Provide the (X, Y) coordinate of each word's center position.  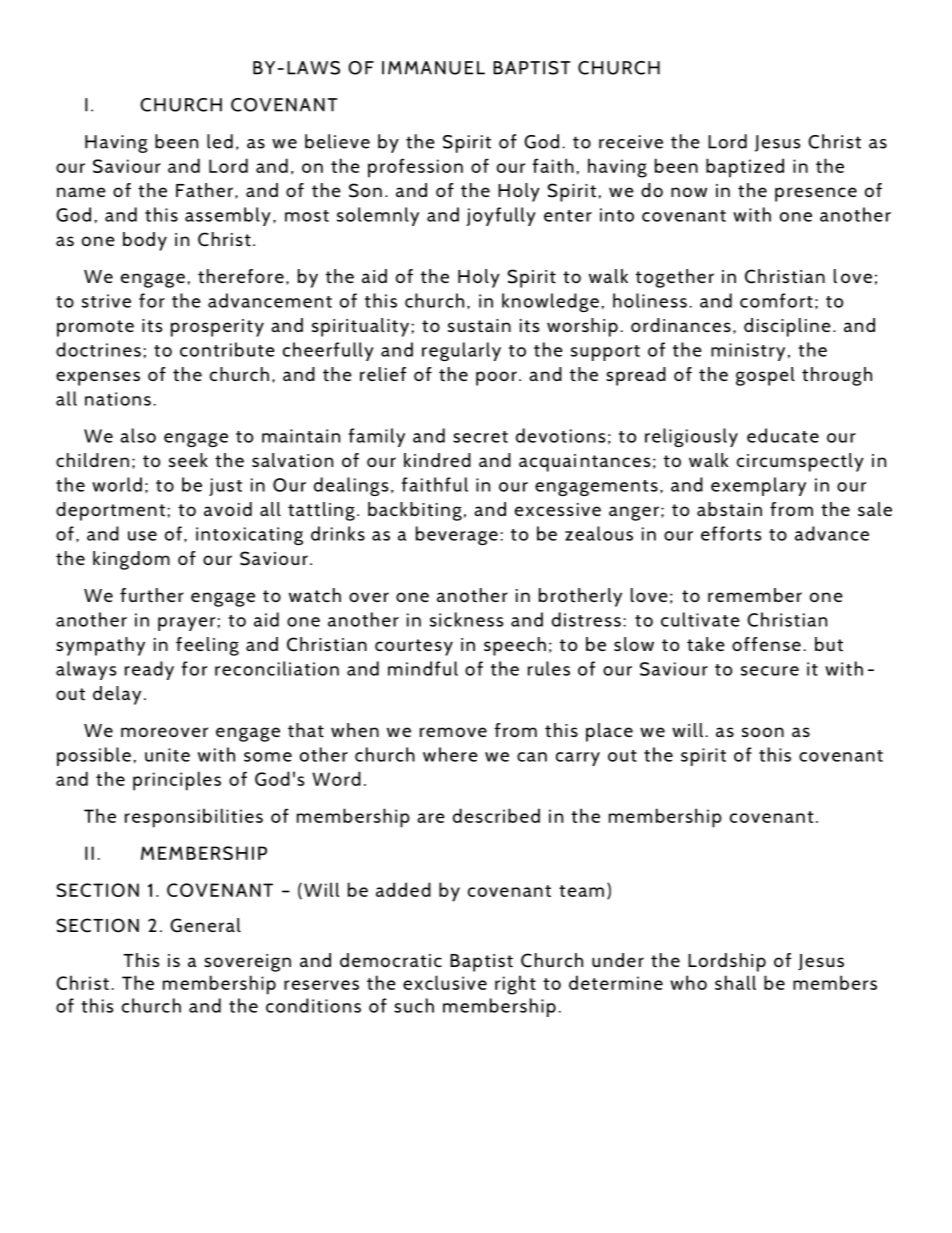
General (205, 925)
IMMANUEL (433, 68)
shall (735, 982)
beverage (457, 535)
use (142, 536)
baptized (745, 168)
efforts (731, 533)
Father (204, 190)
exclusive (445, 982)
